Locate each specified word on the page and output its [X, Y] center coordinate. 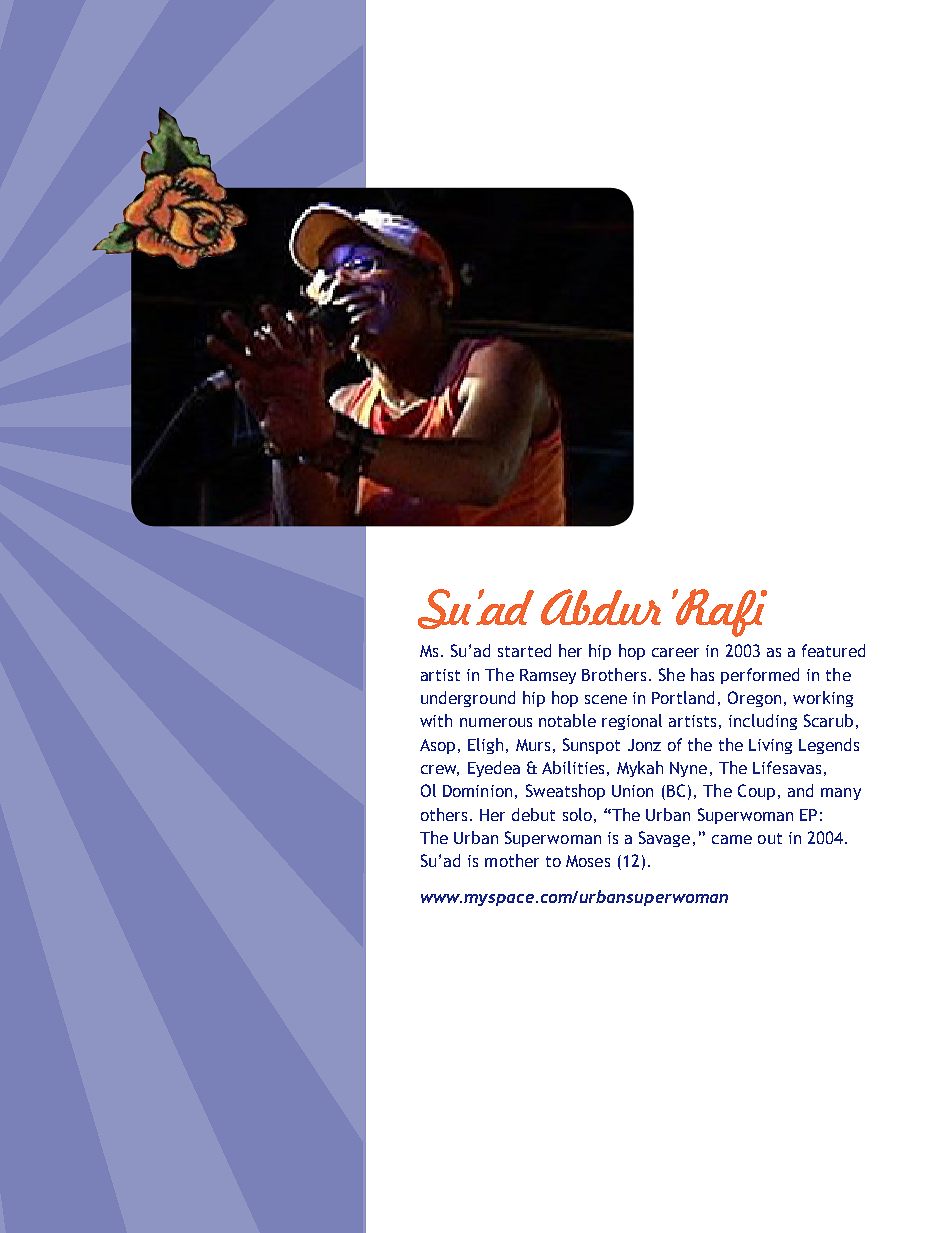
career [675, 652]
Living [770, 746]
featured [833, 650]
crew [440, 770]
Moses [588, 861]
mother [512, 860]
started [524, 650]
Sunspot [591, 746]
